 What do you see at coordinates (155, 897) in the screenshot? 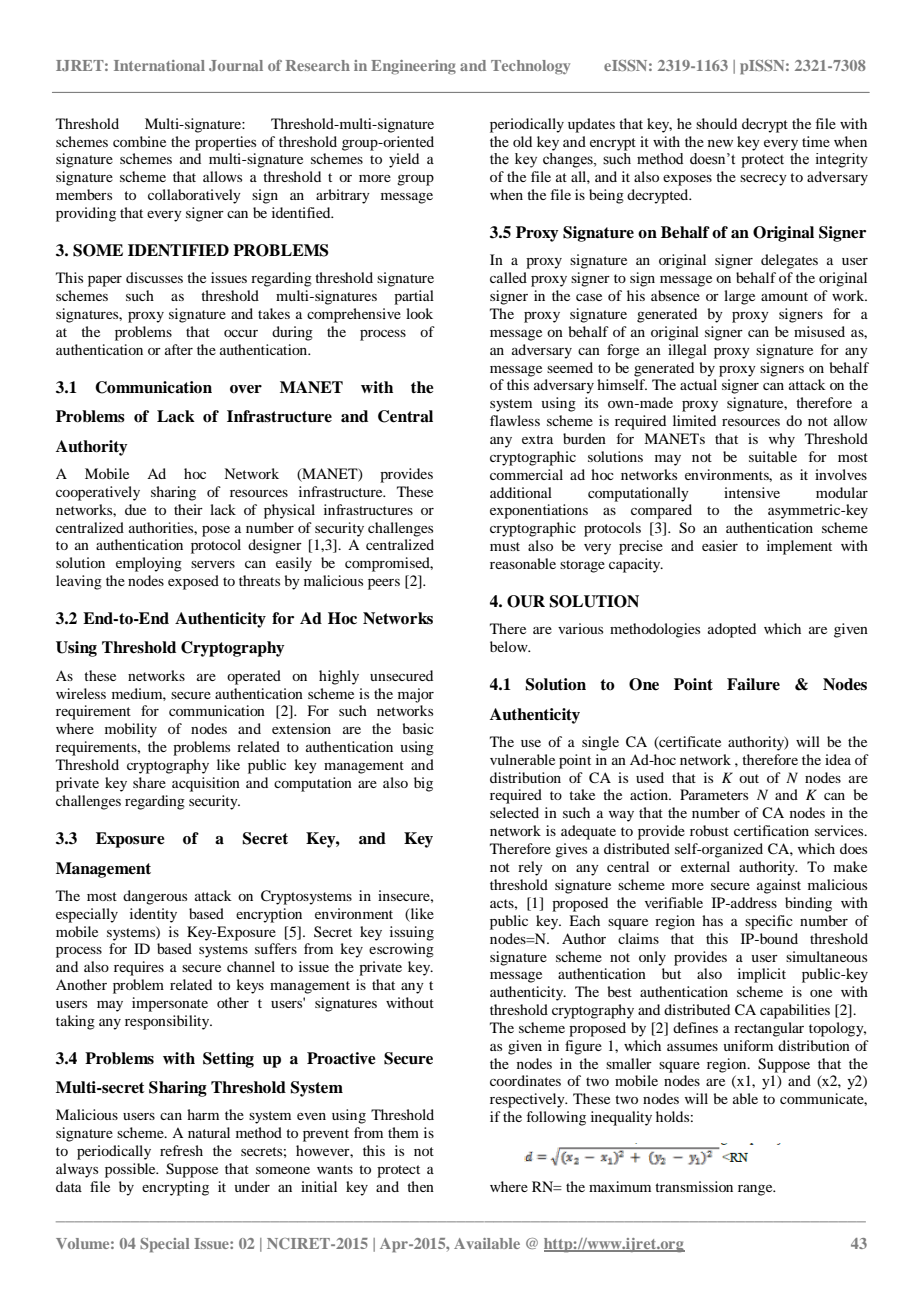
I see `dangerous` at bounding box center [155, 897].
